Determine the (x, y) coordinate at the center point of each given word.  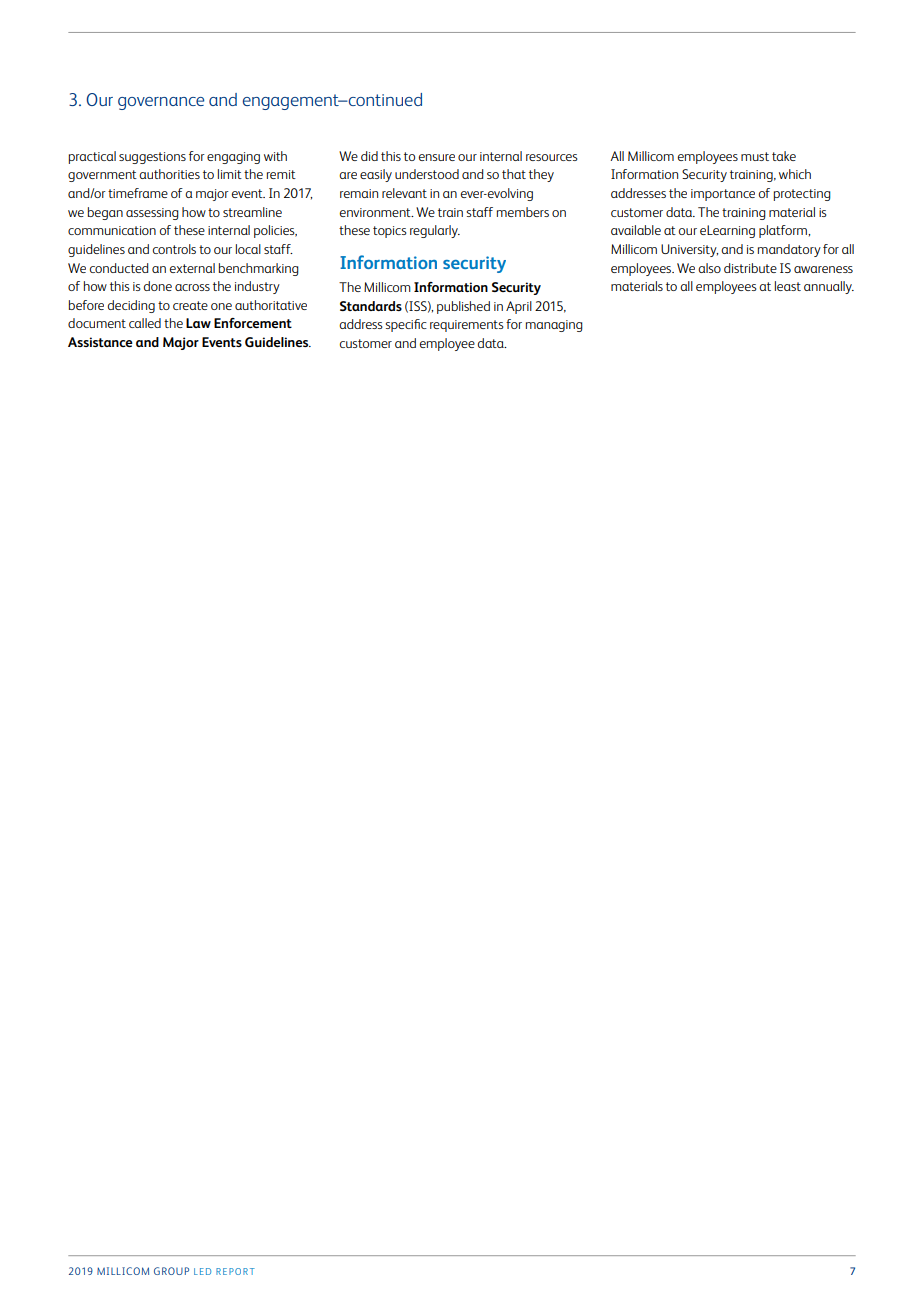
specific (406, 325)
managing (554, 326)
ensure (437, 157)
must (755, 156)
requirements (467, 326)
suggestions (152, 158)
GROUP (171, 1271)
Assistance (100, 342)
